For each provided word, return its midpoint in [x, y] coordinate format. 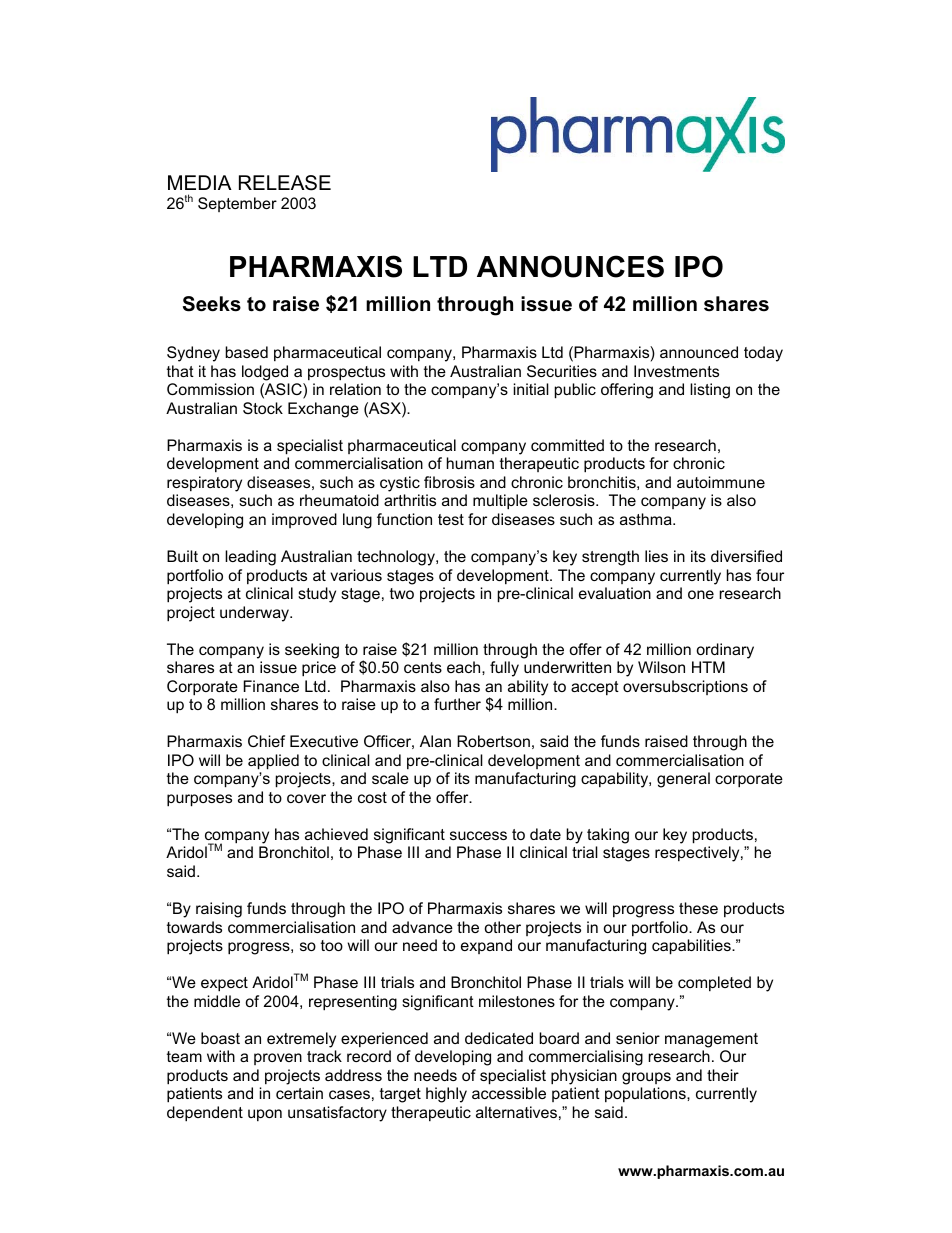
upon [265, 1115]
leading [250, 558]
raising [219, 910]
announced [699, 352]
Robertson [493, 741]
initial [531, 389]
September [237, 204]
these [698, 908]
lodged [265, 373]
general [683, 780]
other [502, 927]
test [451, 519]
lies [656, 556]
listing [710, 391]
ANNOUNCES [570, 266]
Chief [266, 741]
